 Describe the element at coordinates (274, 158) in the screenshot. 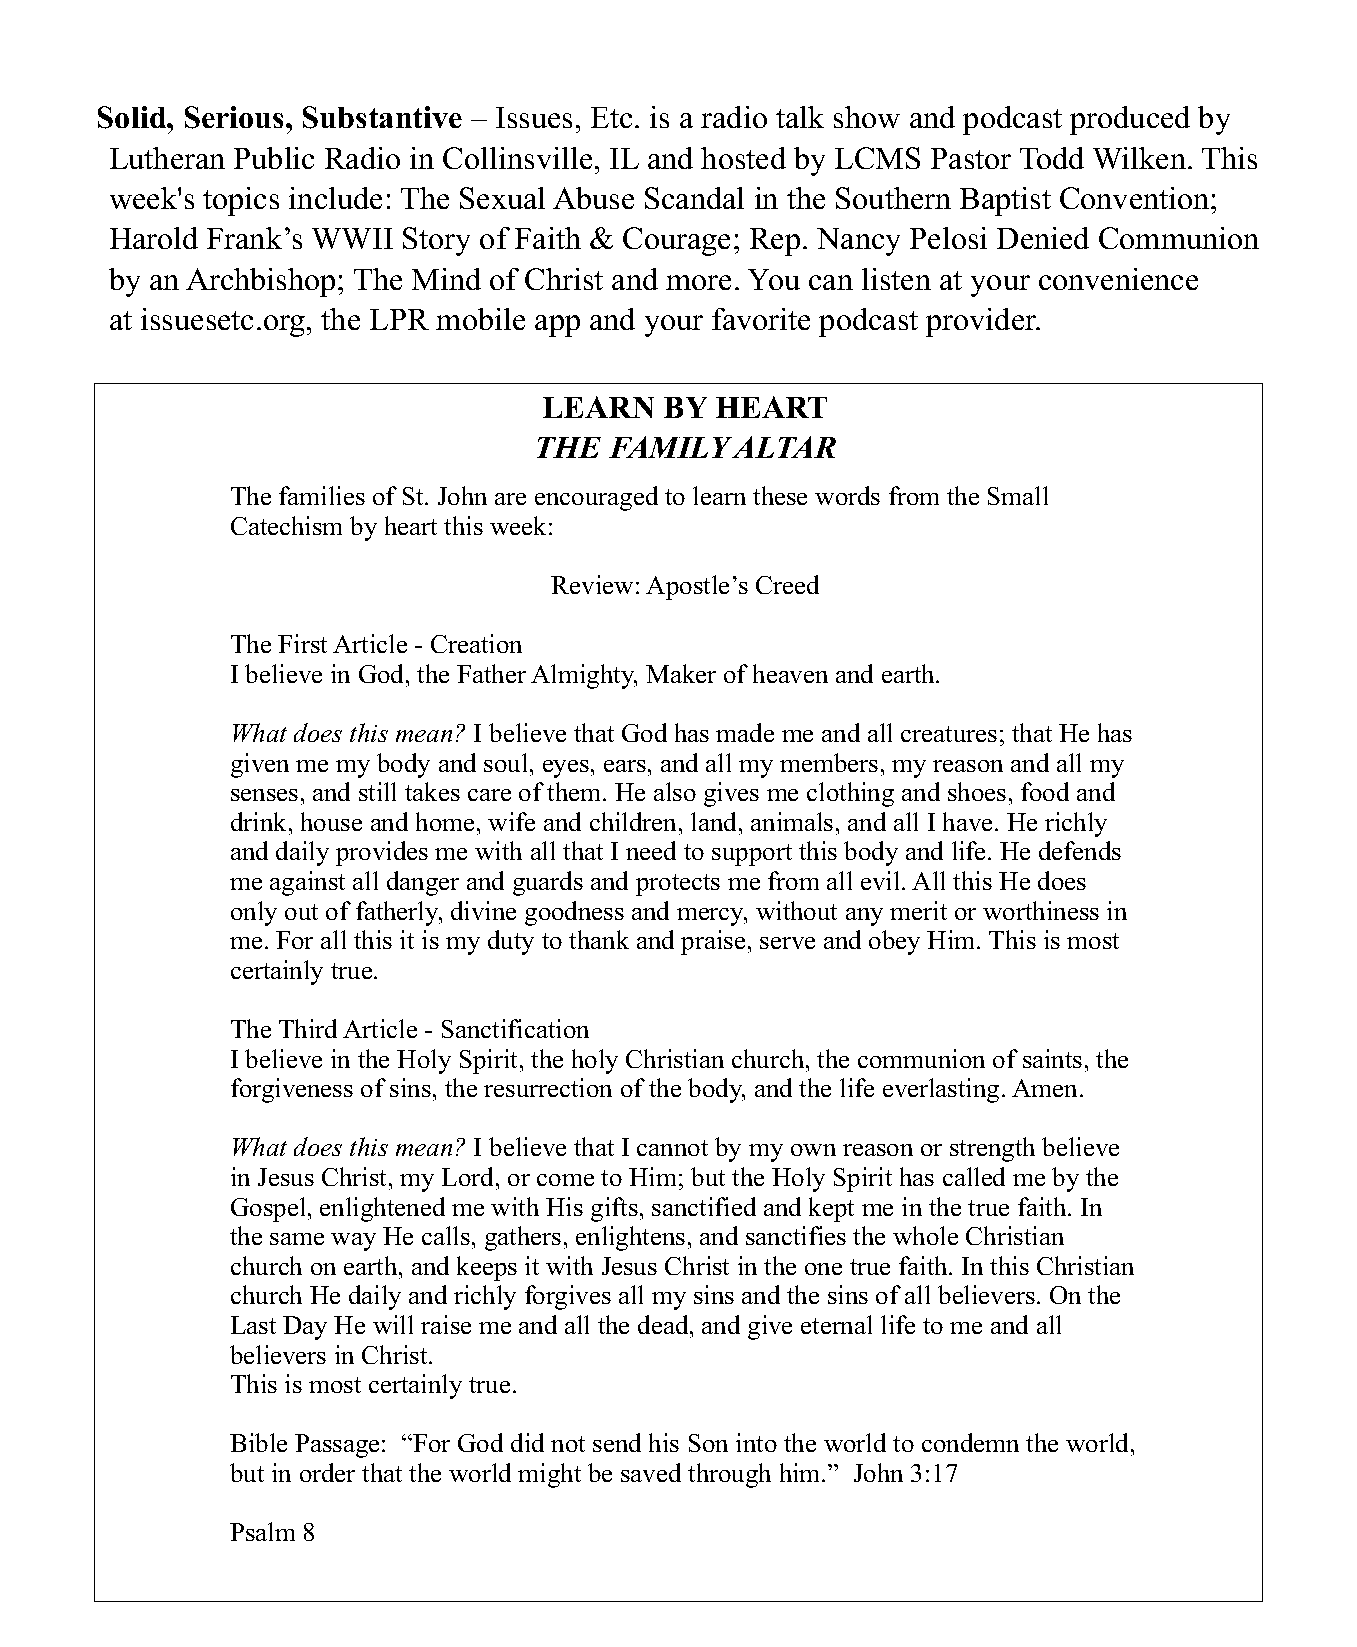

I see `Public` at that location.
